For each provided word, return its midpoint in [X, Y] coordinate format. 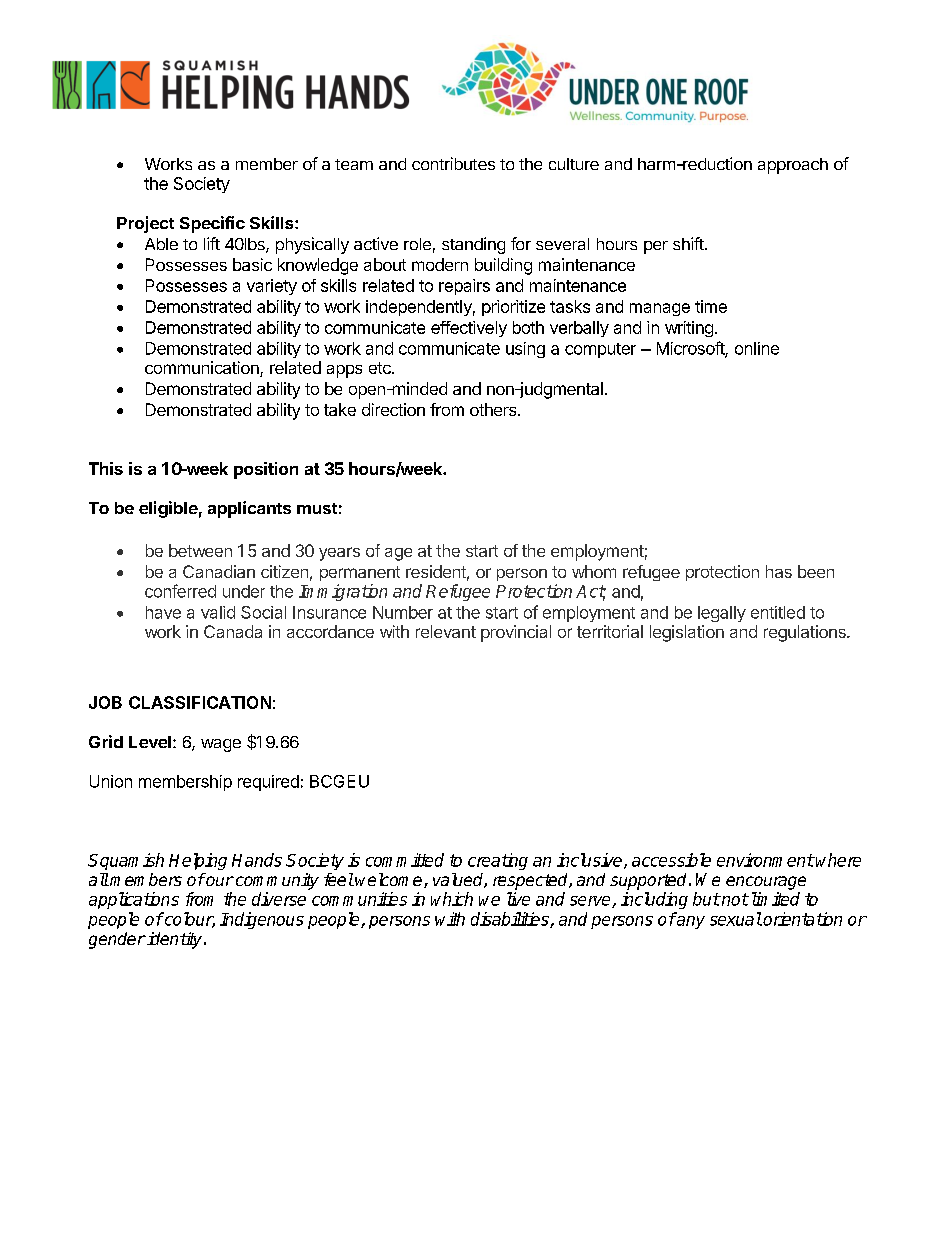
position [266, 470]
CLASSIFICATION [200, 702]
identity [175, 940]
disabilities [511, 920]
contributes [453, 163]
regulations [806, 633]
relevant [446, 631]
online [757, 348]
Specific [212, 224]
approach [793, 166]
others [494, 409]
